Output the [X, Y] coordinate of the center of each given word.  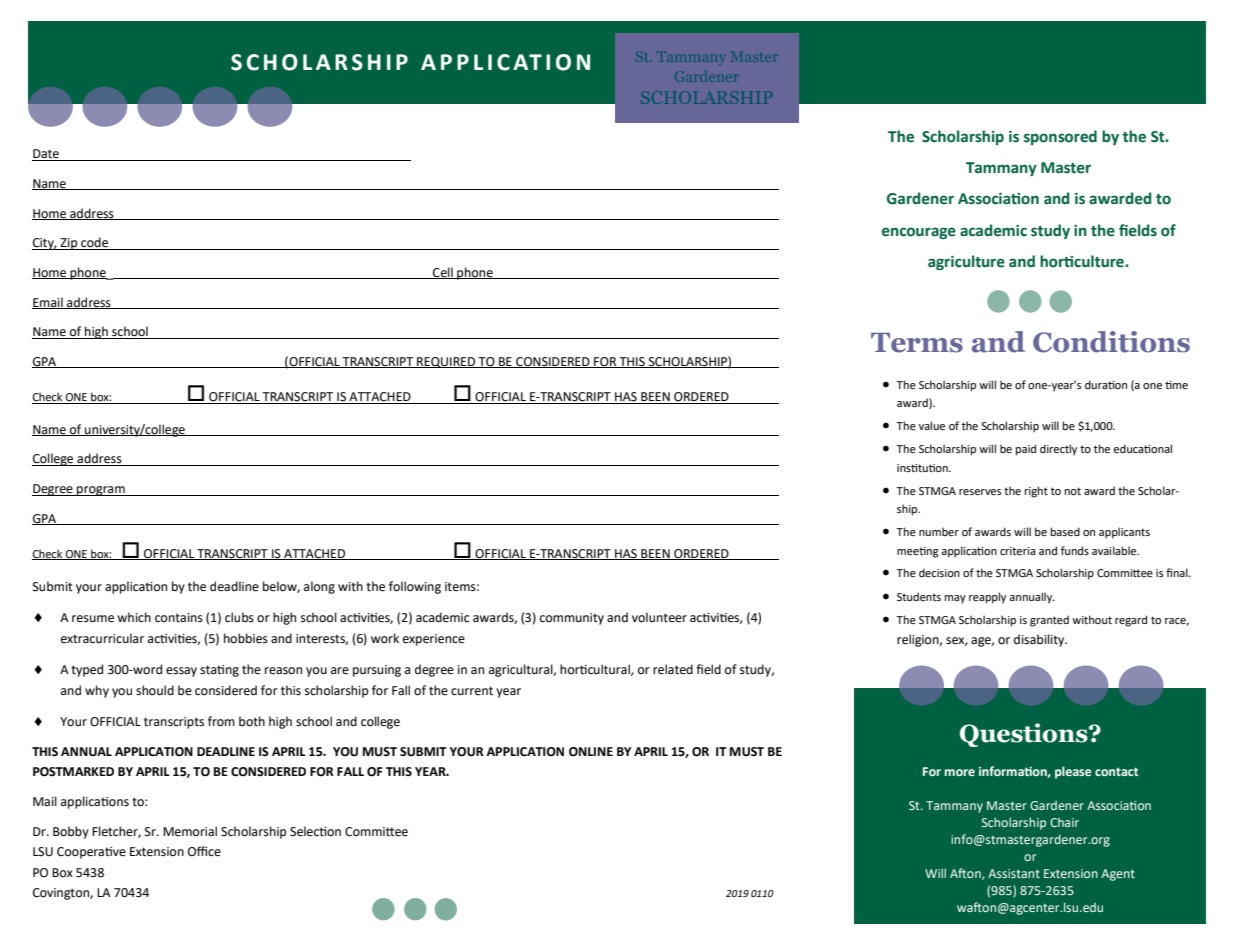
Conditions [1111, 342]
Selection [315, 831]
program [101, 491]
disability [1040, 640]
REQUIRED [446, 362]
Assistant [1014, 873]
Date [46, 155]
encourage [919, 233]
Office [204, 851]
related [673, 669]
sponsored [1060, 137]
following [415, 587]
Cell [443, 273]
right [1036, 492]
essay [181, 672]
